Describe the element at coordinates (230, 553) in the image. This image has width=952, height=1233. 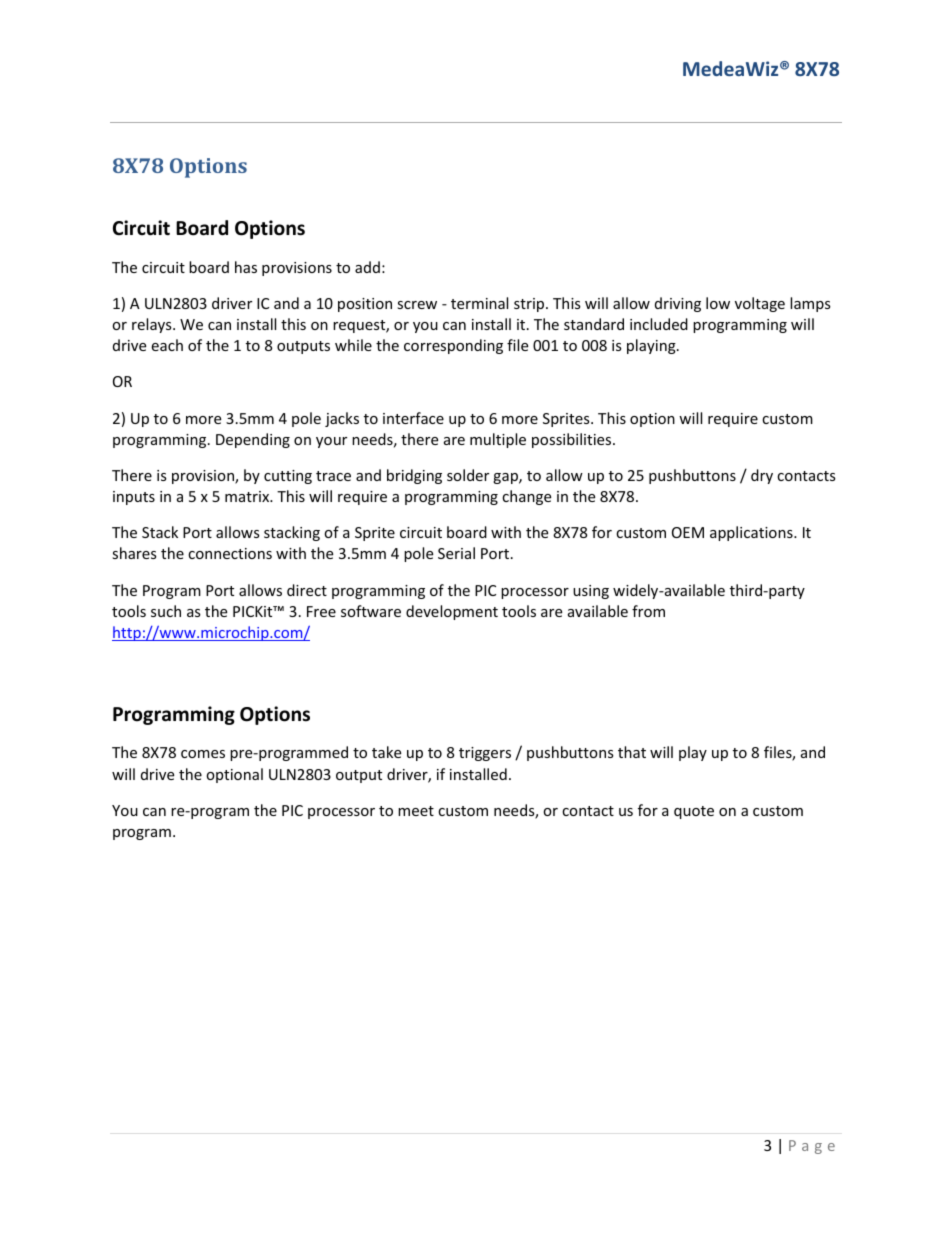
I see `connections` at that location.
